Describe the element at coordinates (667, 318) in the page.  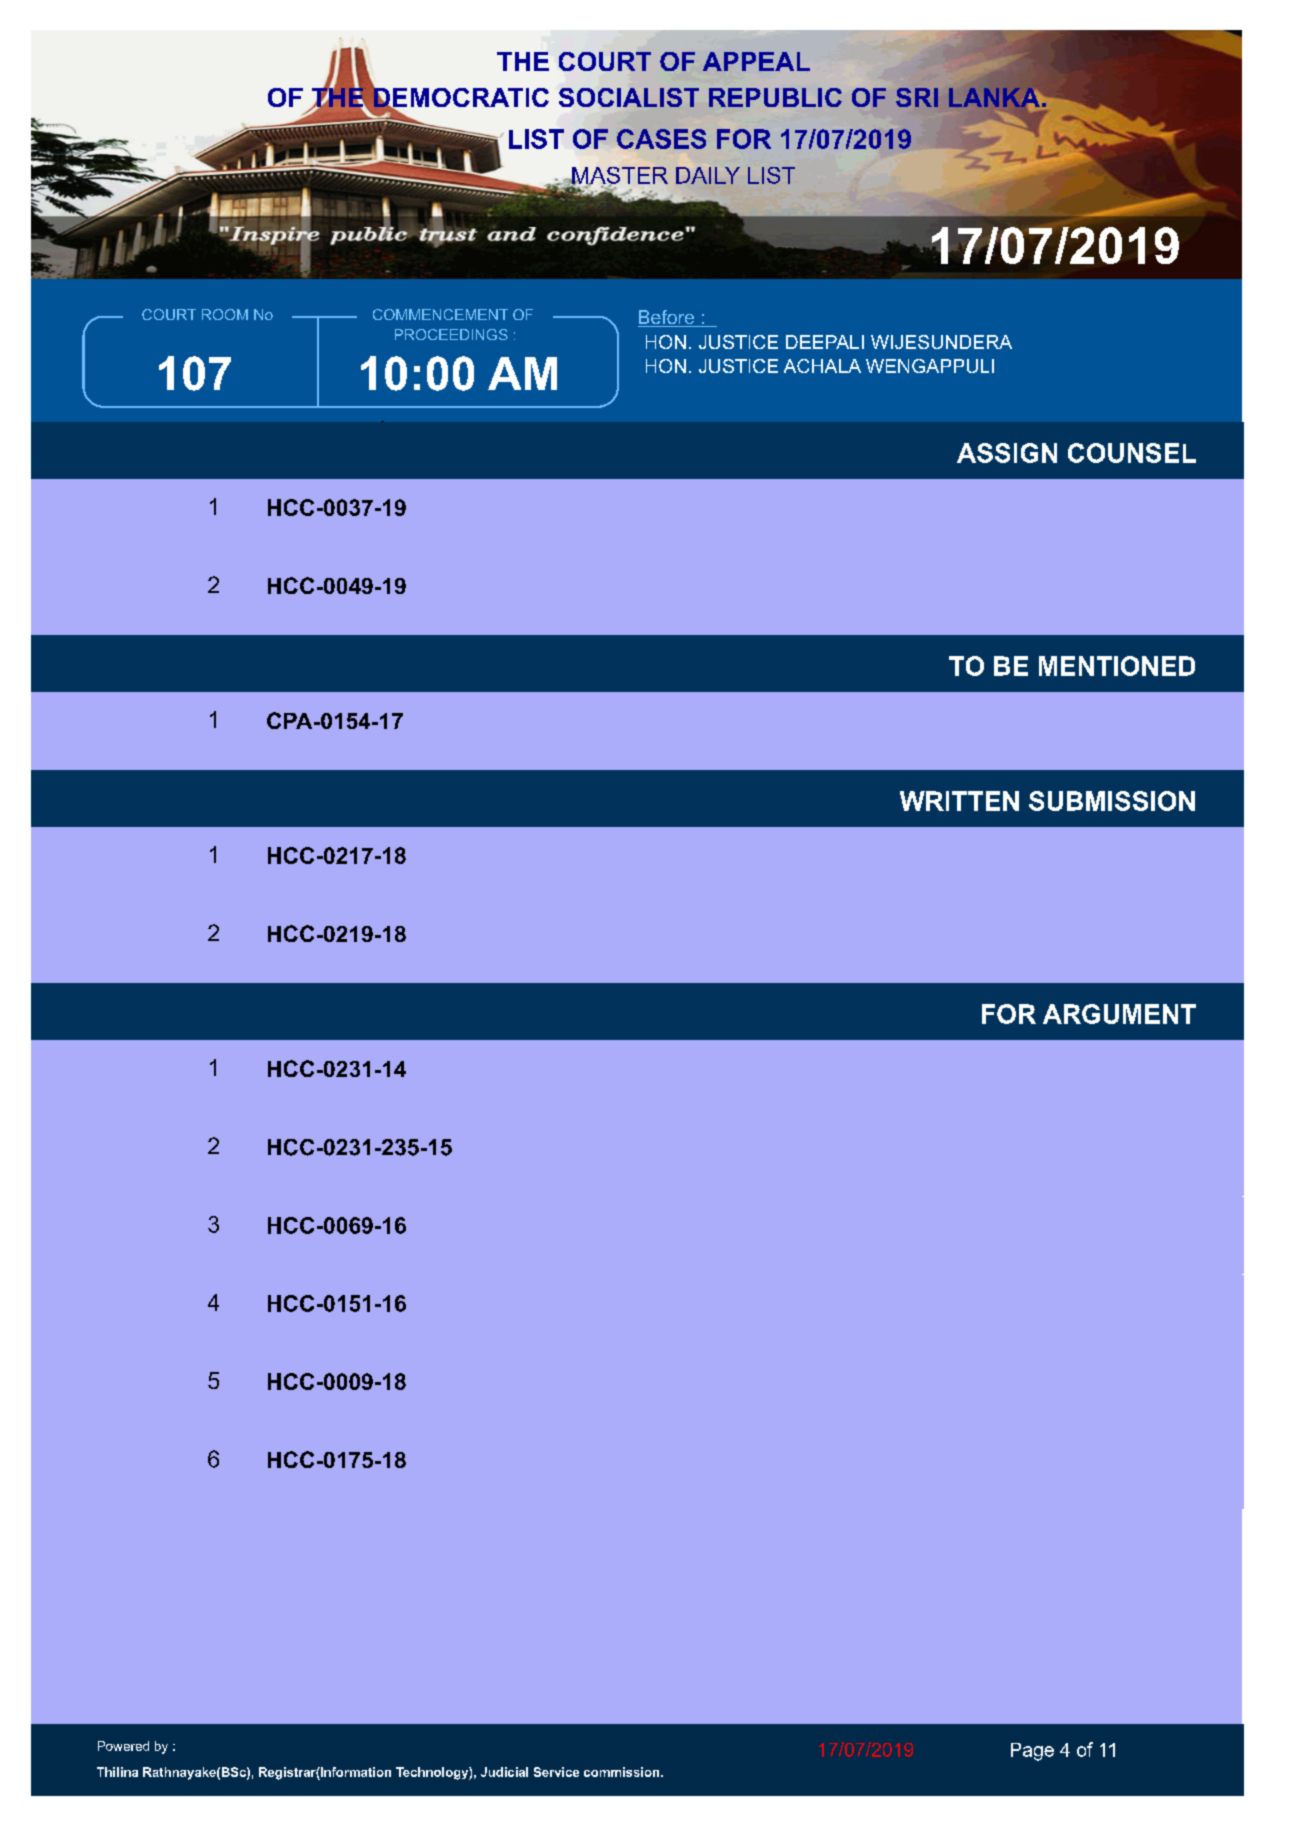
I see `Before` at that location.
